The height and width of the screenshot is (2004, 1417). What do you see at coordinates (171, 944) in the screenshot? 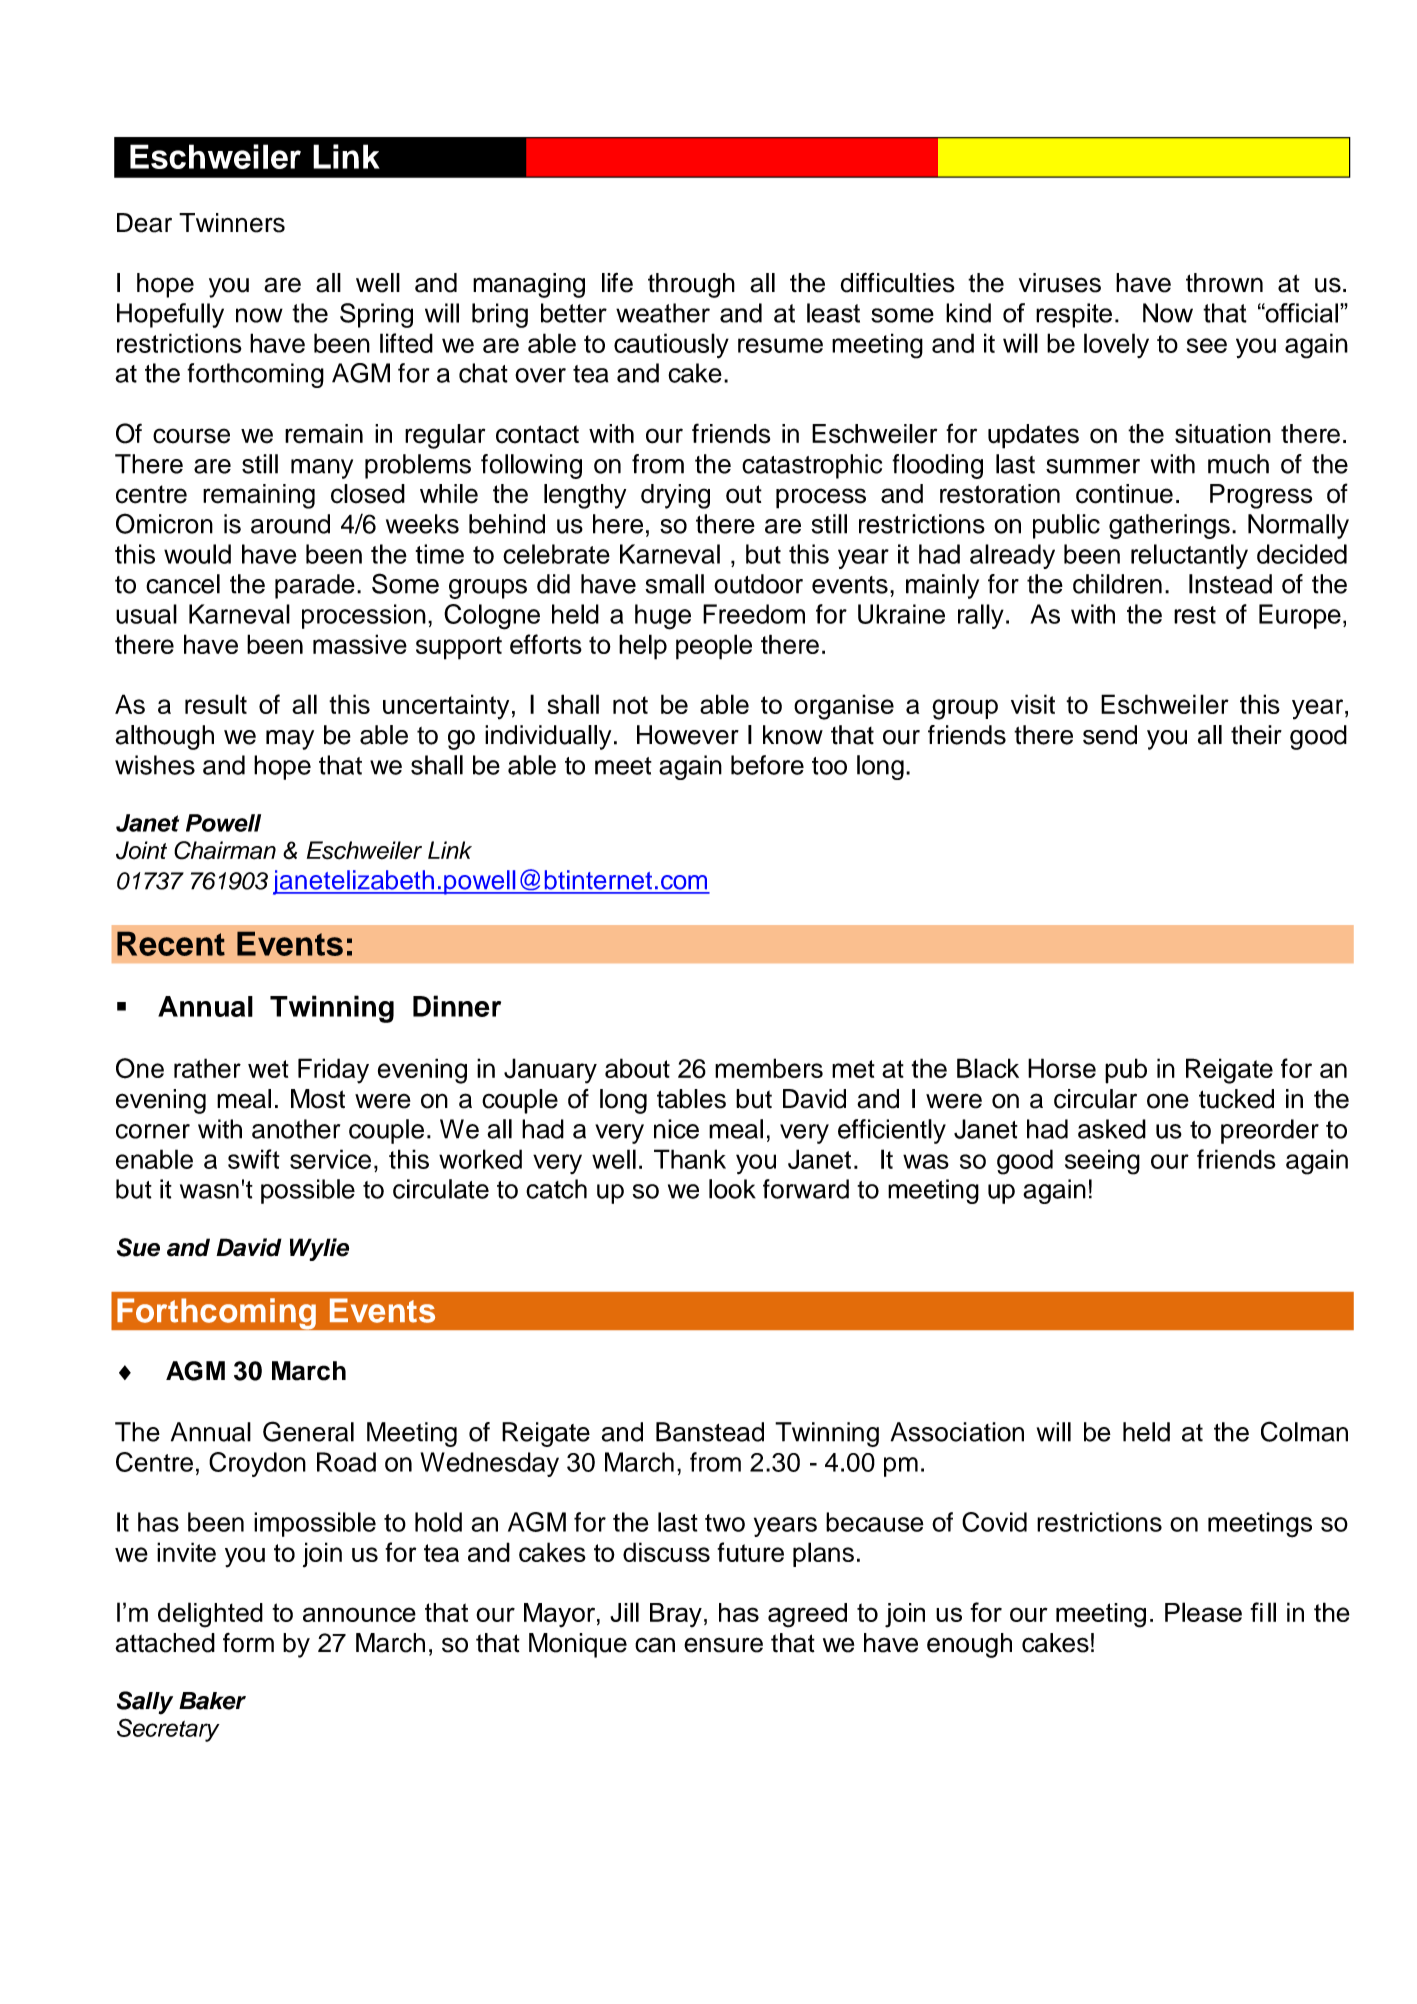
I see `Recent` at bounding box center [171, 944].
